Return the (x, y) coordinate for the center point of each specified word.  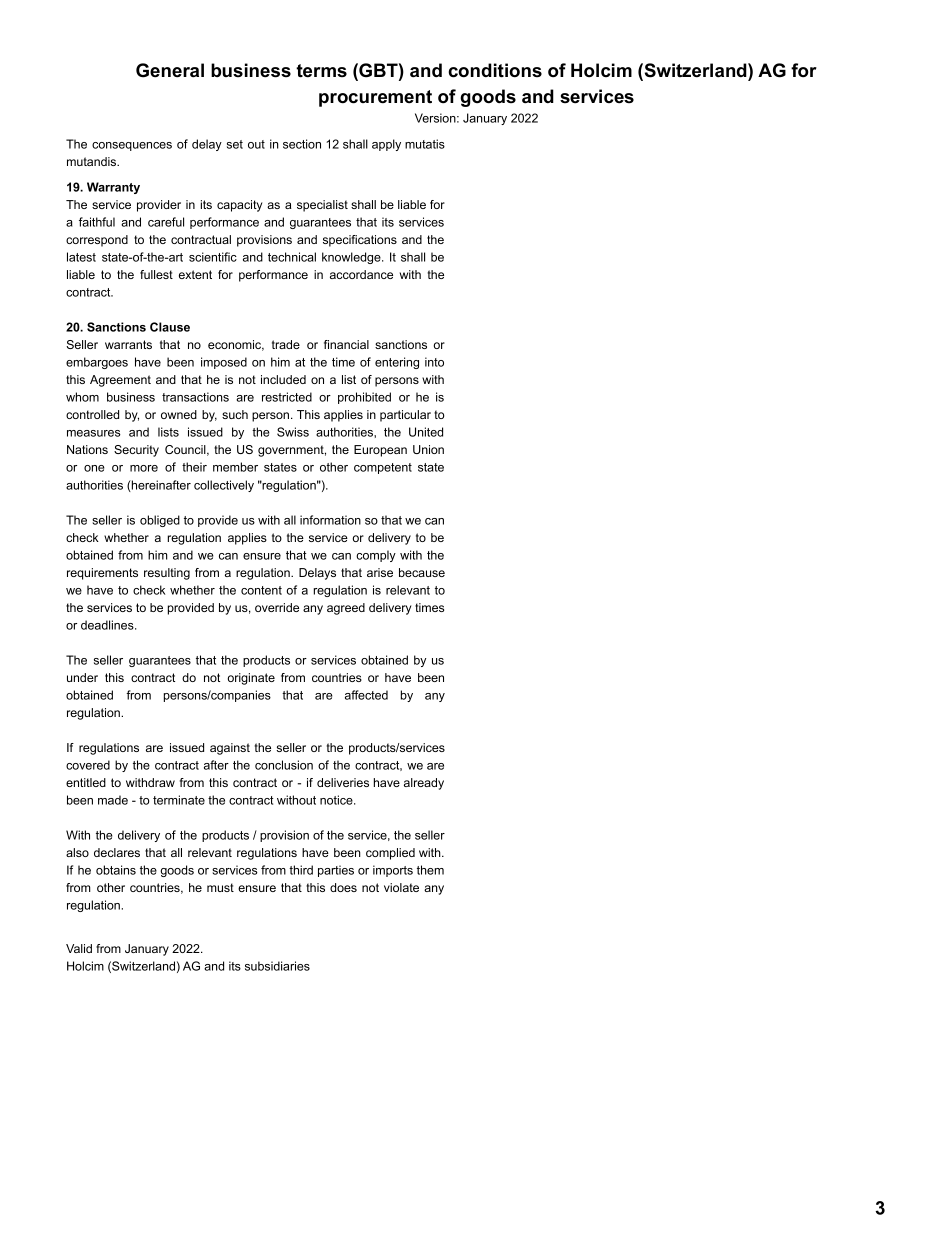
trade (286, 344)
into (434, 362)
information (330, 520)
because (422, 572)
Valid (79, 948)
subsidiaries (277, 966)
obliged (160, 521)
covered (88, 765)
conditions (495, 70)
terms (321, 71)
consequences (132, 146)
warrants (128, 344)
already (424, 784)
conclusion (284, 765)
